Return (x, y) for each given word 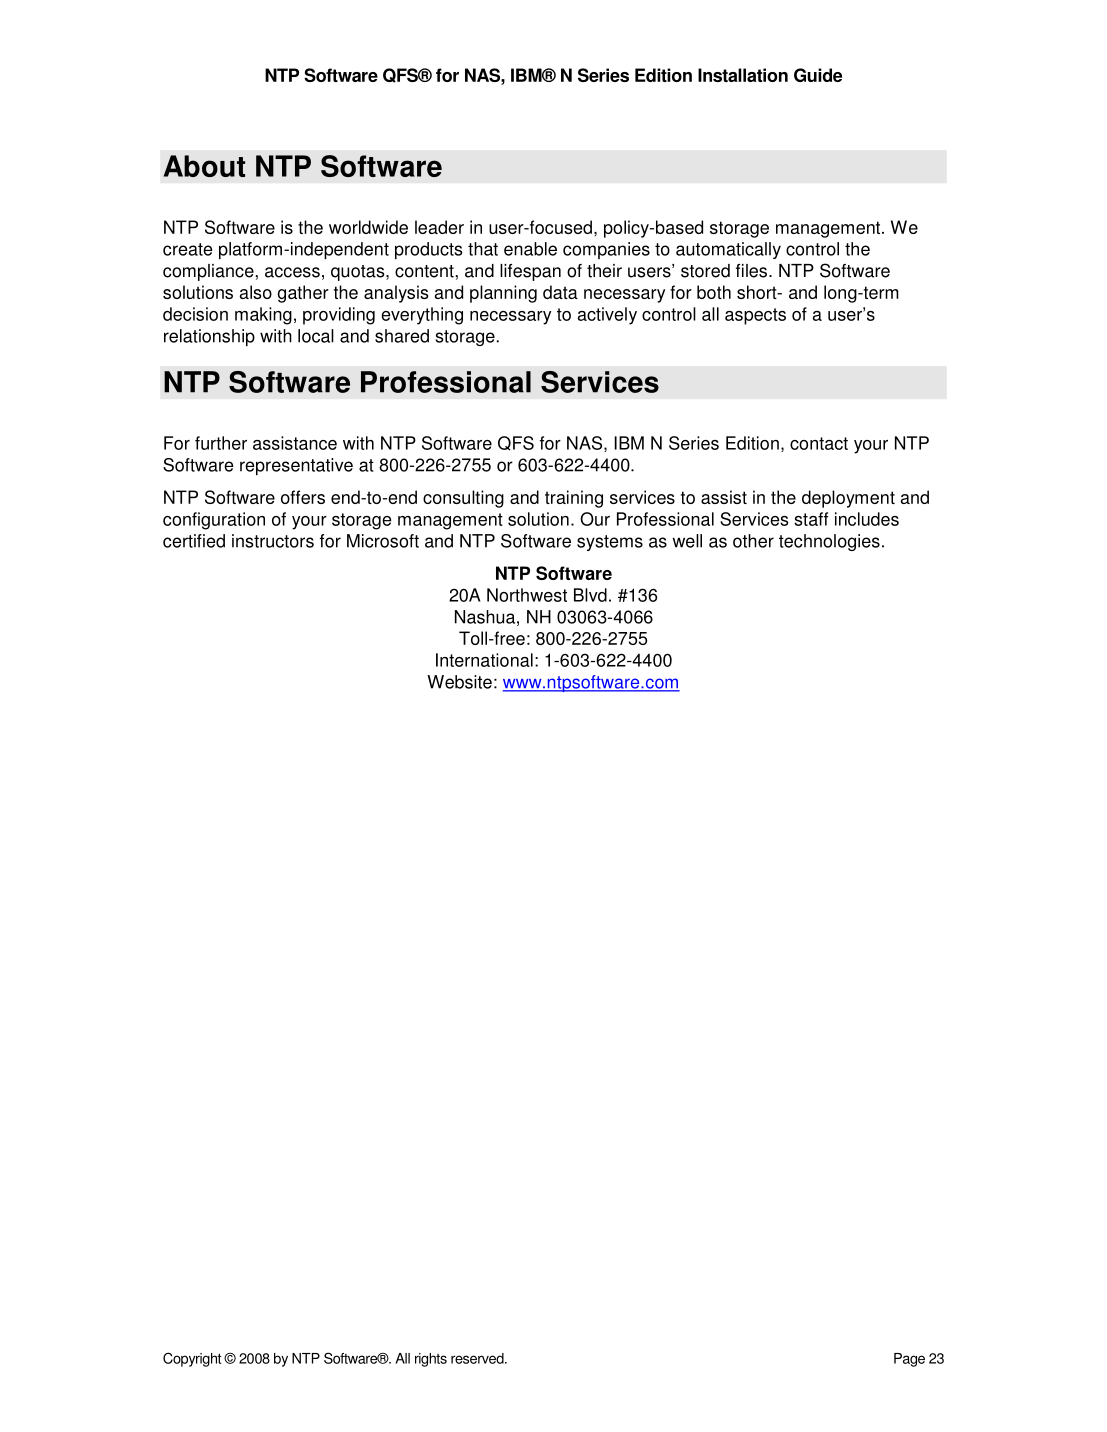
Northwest (527, 595)
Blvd (590, 595)
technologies (829, 542)
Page (909, 1360)
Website (459, 682)
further (221, 443)
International (484, 660)
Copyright (192, 1359)
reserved (478, 1358)
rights (431, 1360)
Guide (818, 75)
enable (530, 249)
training (574, 499)
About (204, 166)
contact (819, 443)
